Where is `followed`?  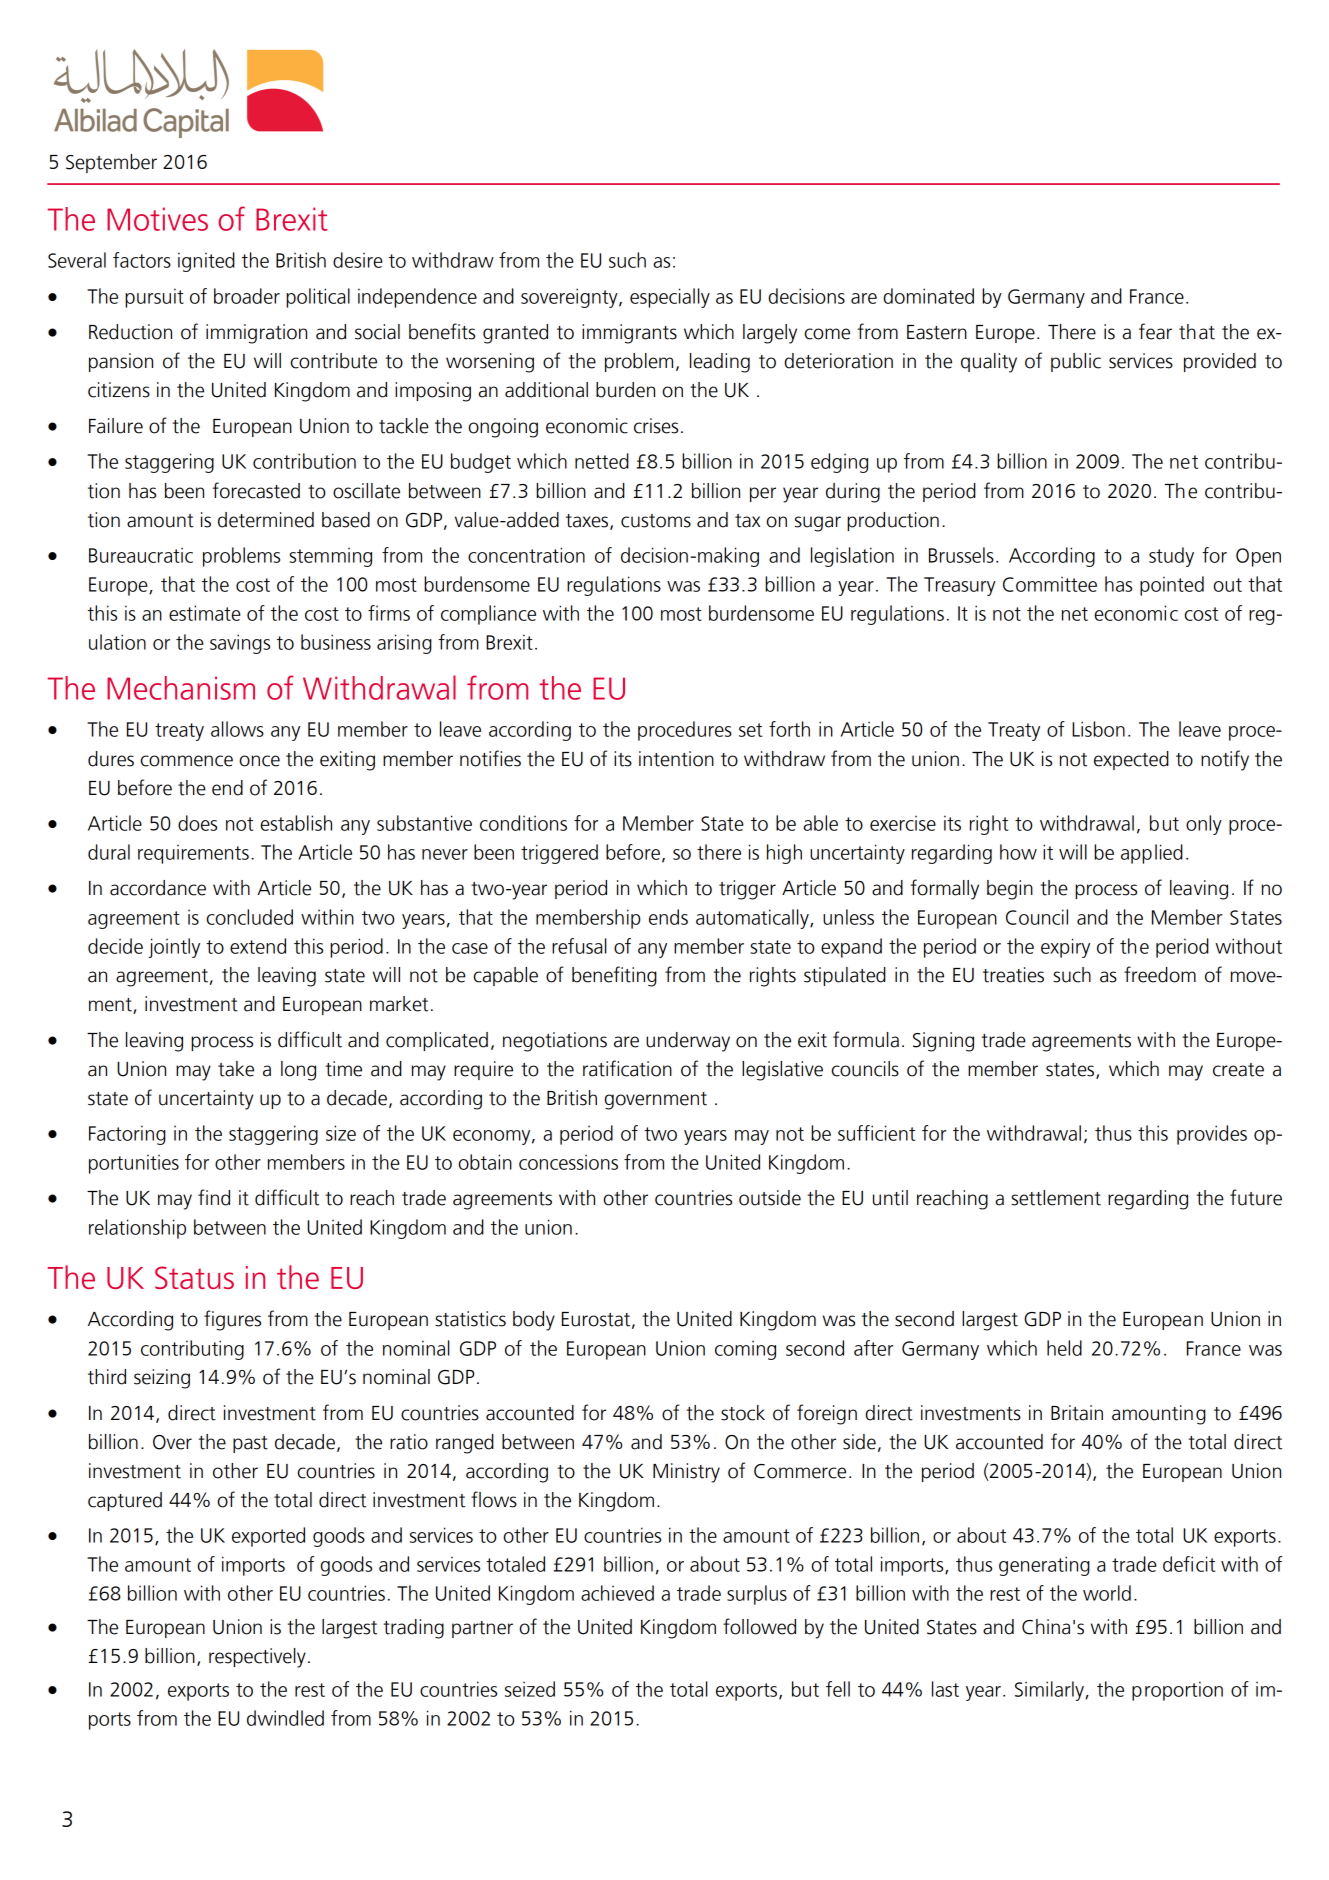 followed is located at coordinates (759, 1626).
